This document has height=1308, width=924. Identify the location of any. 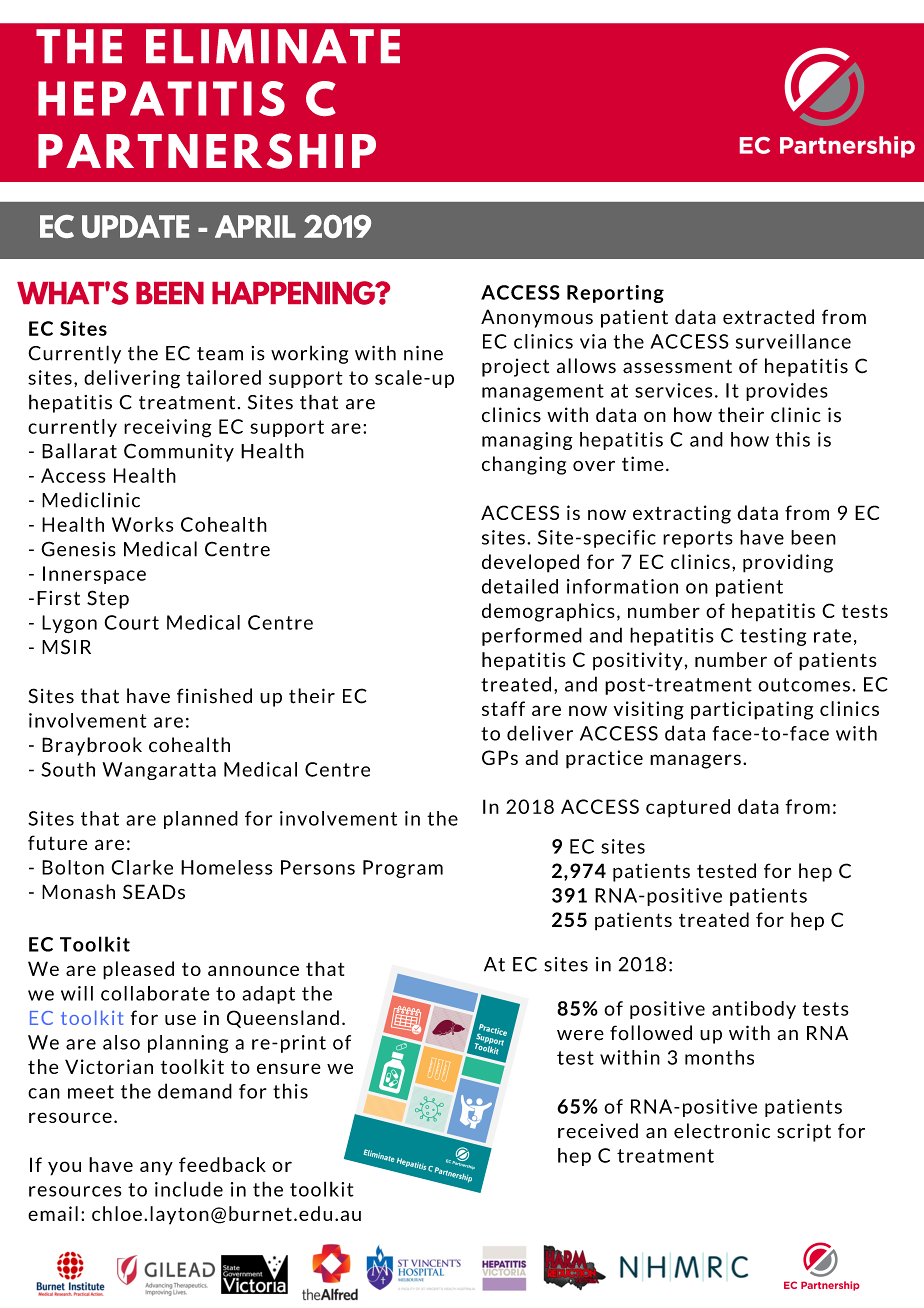
(156, 1168).
